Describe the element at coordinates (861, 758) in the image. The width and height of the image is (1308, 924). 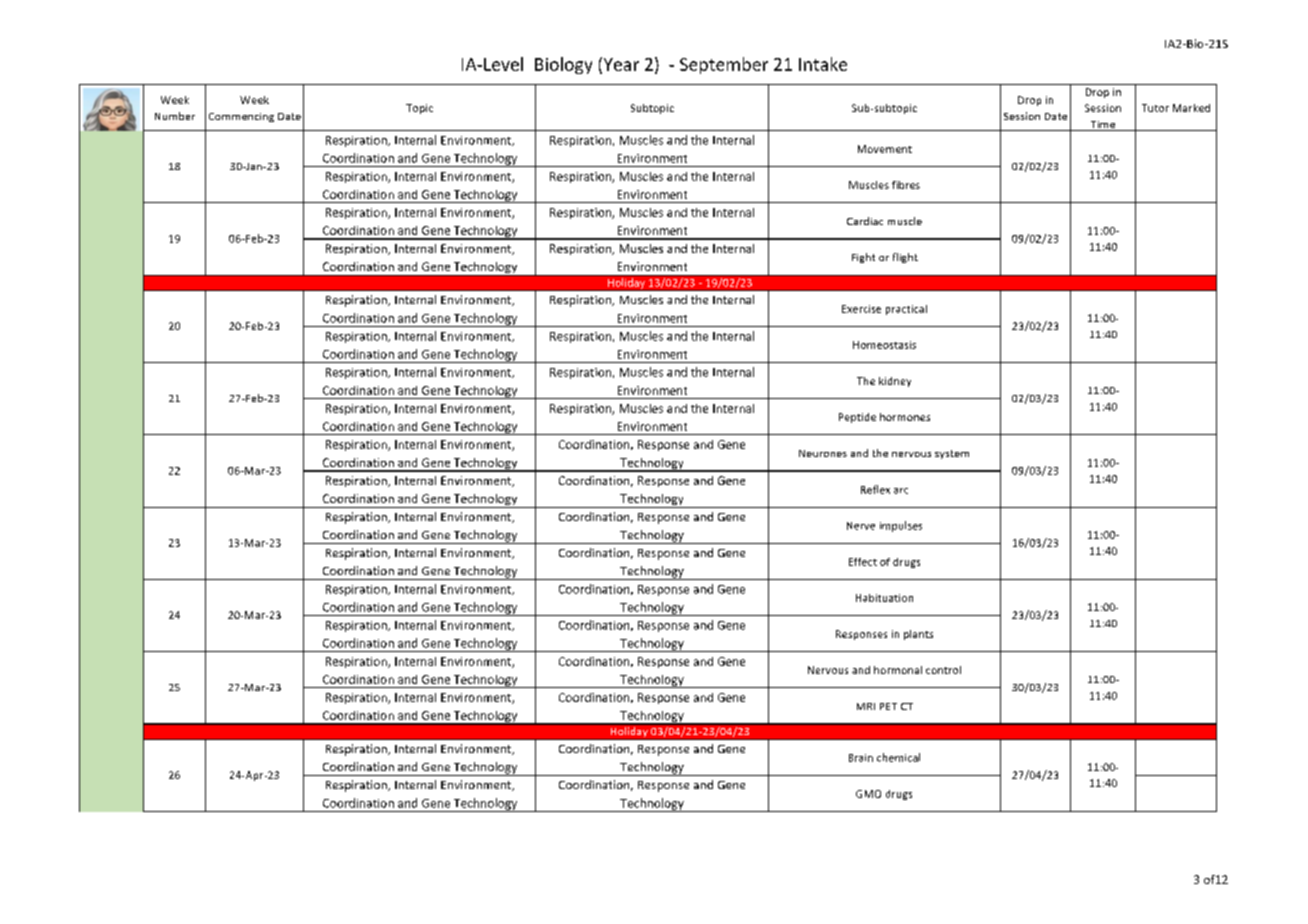
I see `Brain` at that location.
